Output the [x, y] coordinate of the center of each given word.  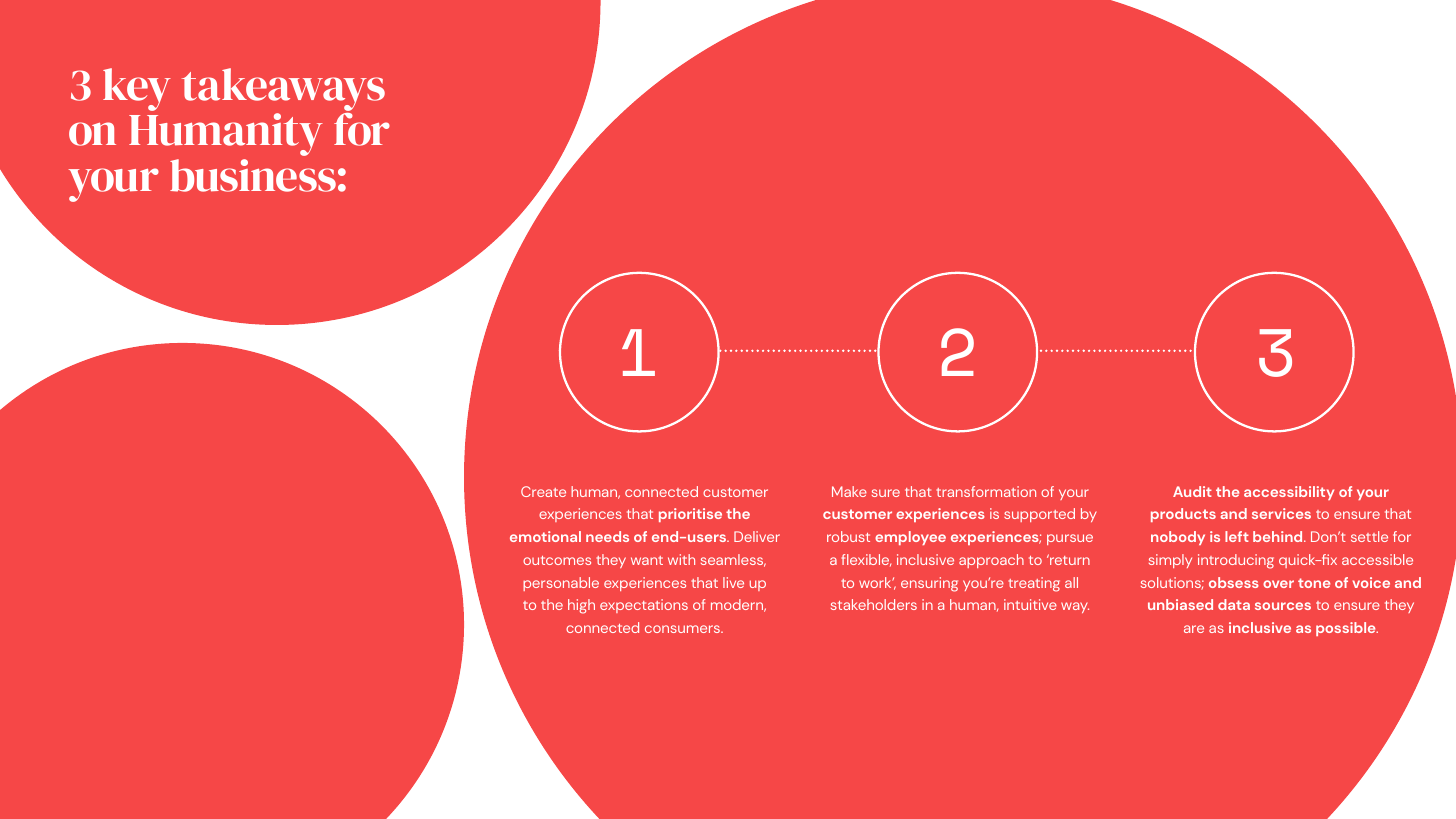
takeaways [283, 89]
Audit [1192, 491]
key [137, 89]
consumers [683, 629]
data [1234, 604]
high [581, 606]
